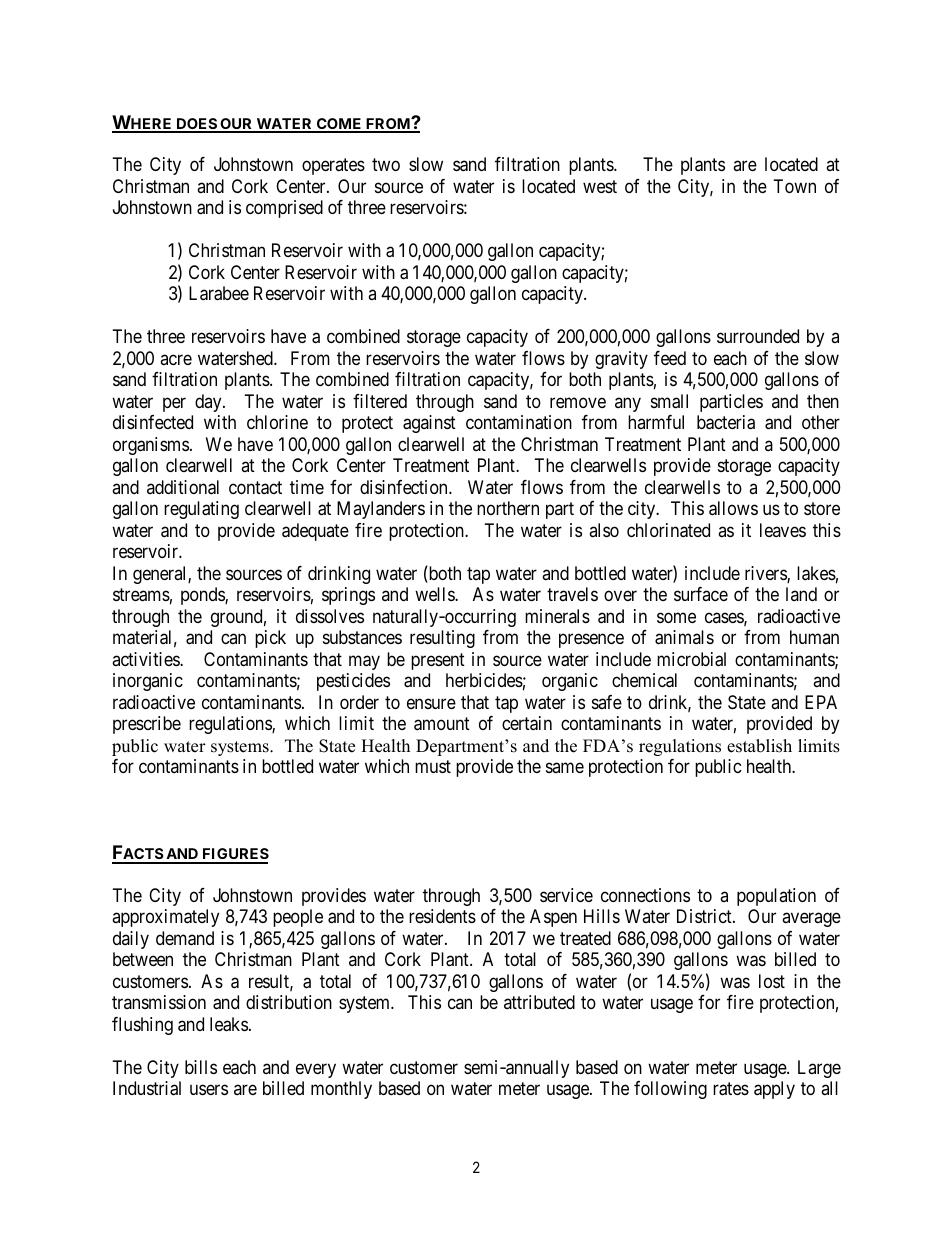 Image resolution: width=952 pixels, height=1233 pixels. I want to click on two, so click(386, 165).
